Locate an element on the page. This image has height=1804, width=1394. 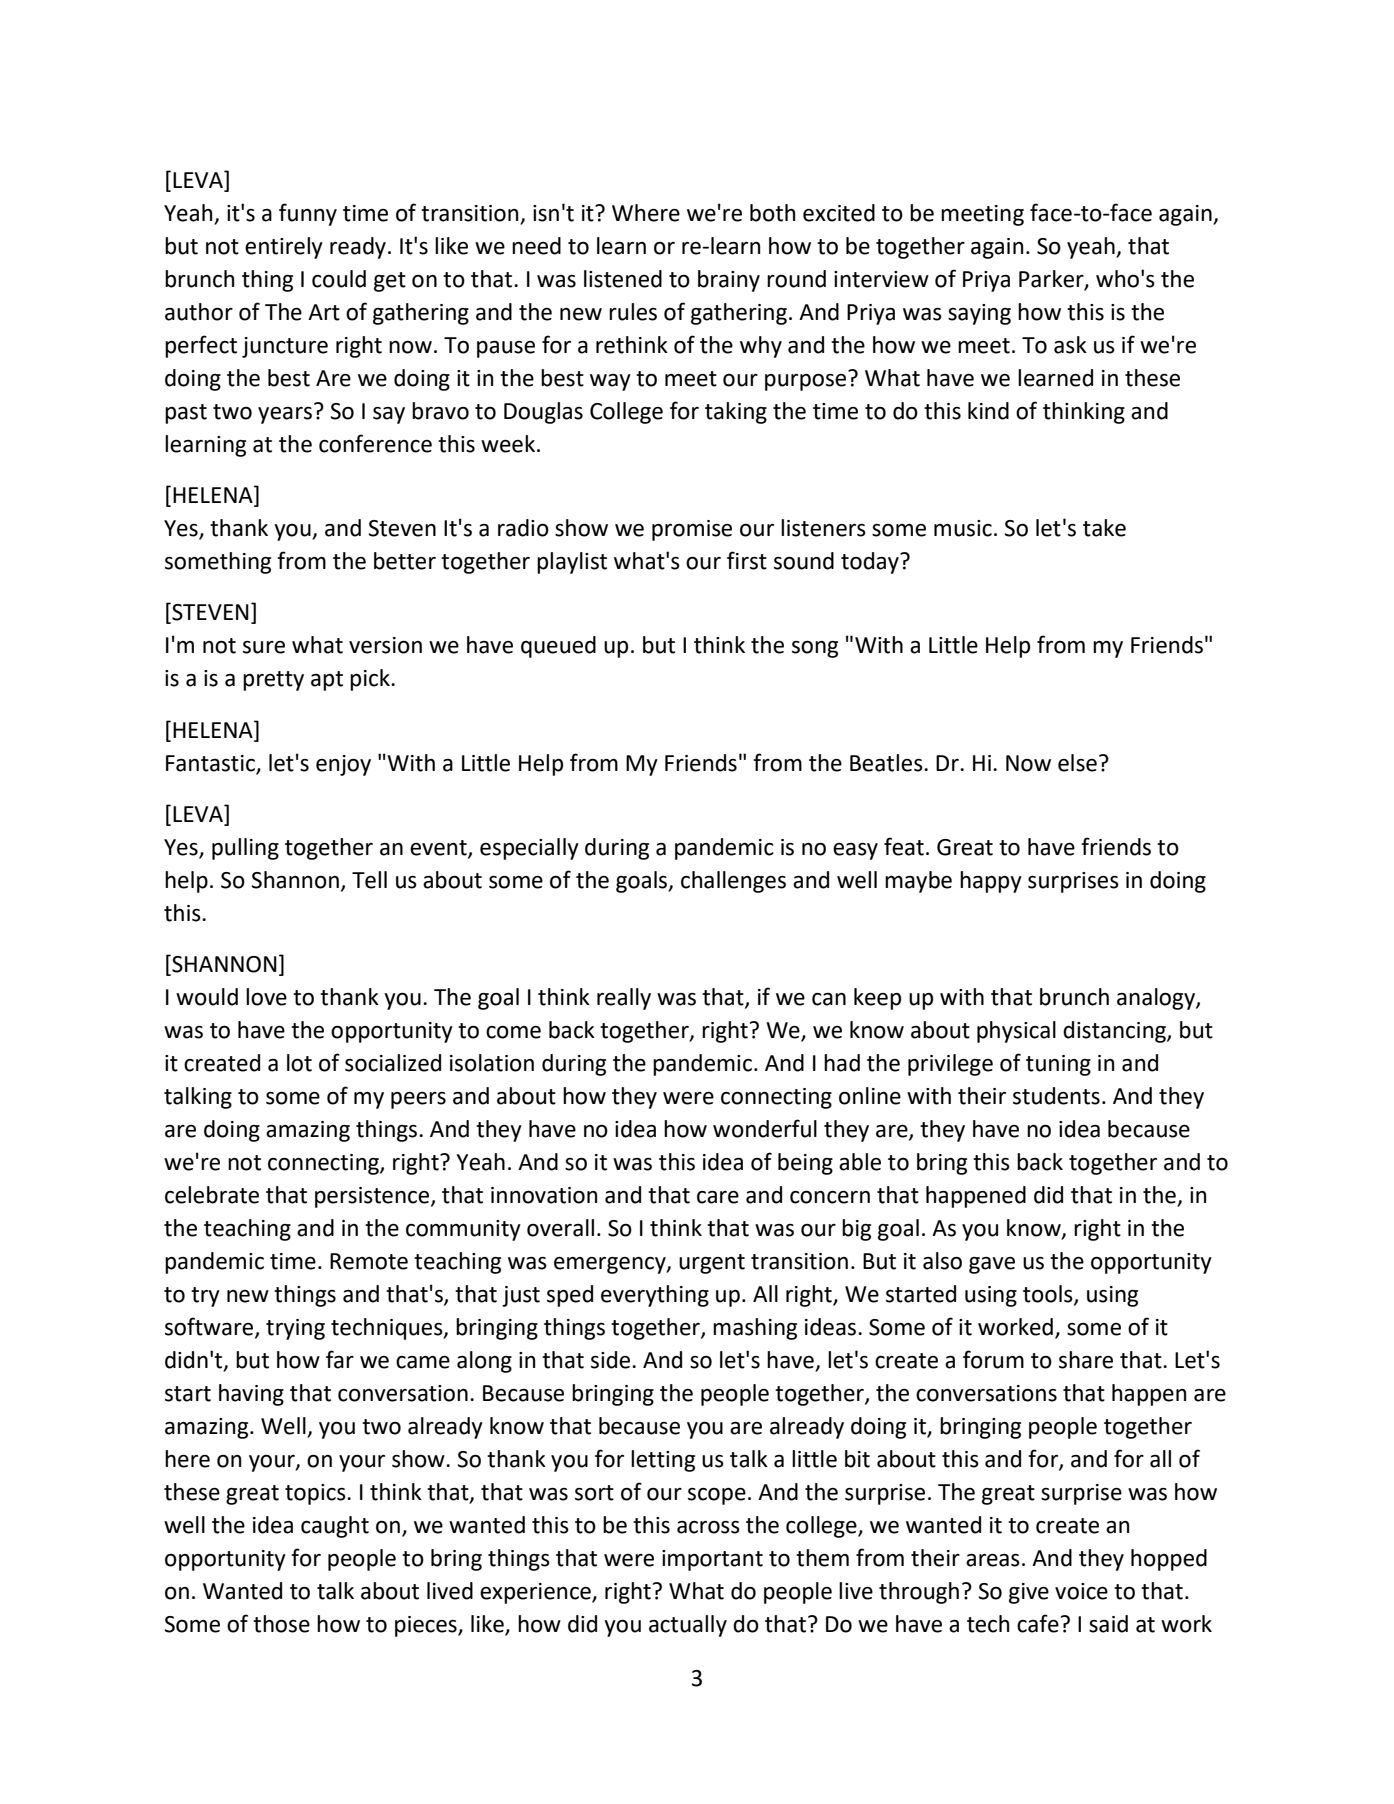
care is located at coordinates (718, 1197).
